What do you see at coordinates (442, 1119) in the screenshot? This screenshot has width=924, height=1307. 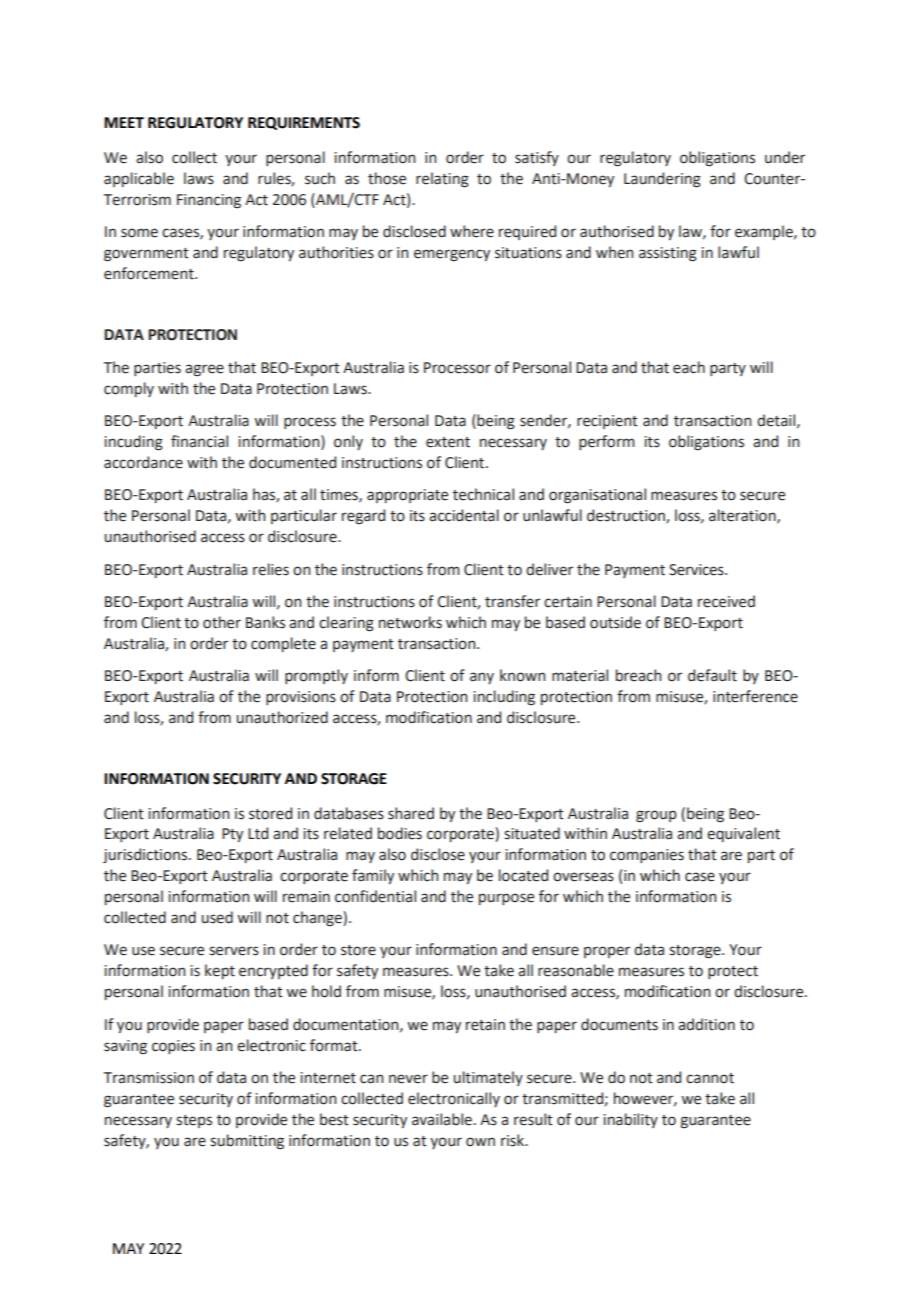 I see `available` at bounding box center [442, 1119].
